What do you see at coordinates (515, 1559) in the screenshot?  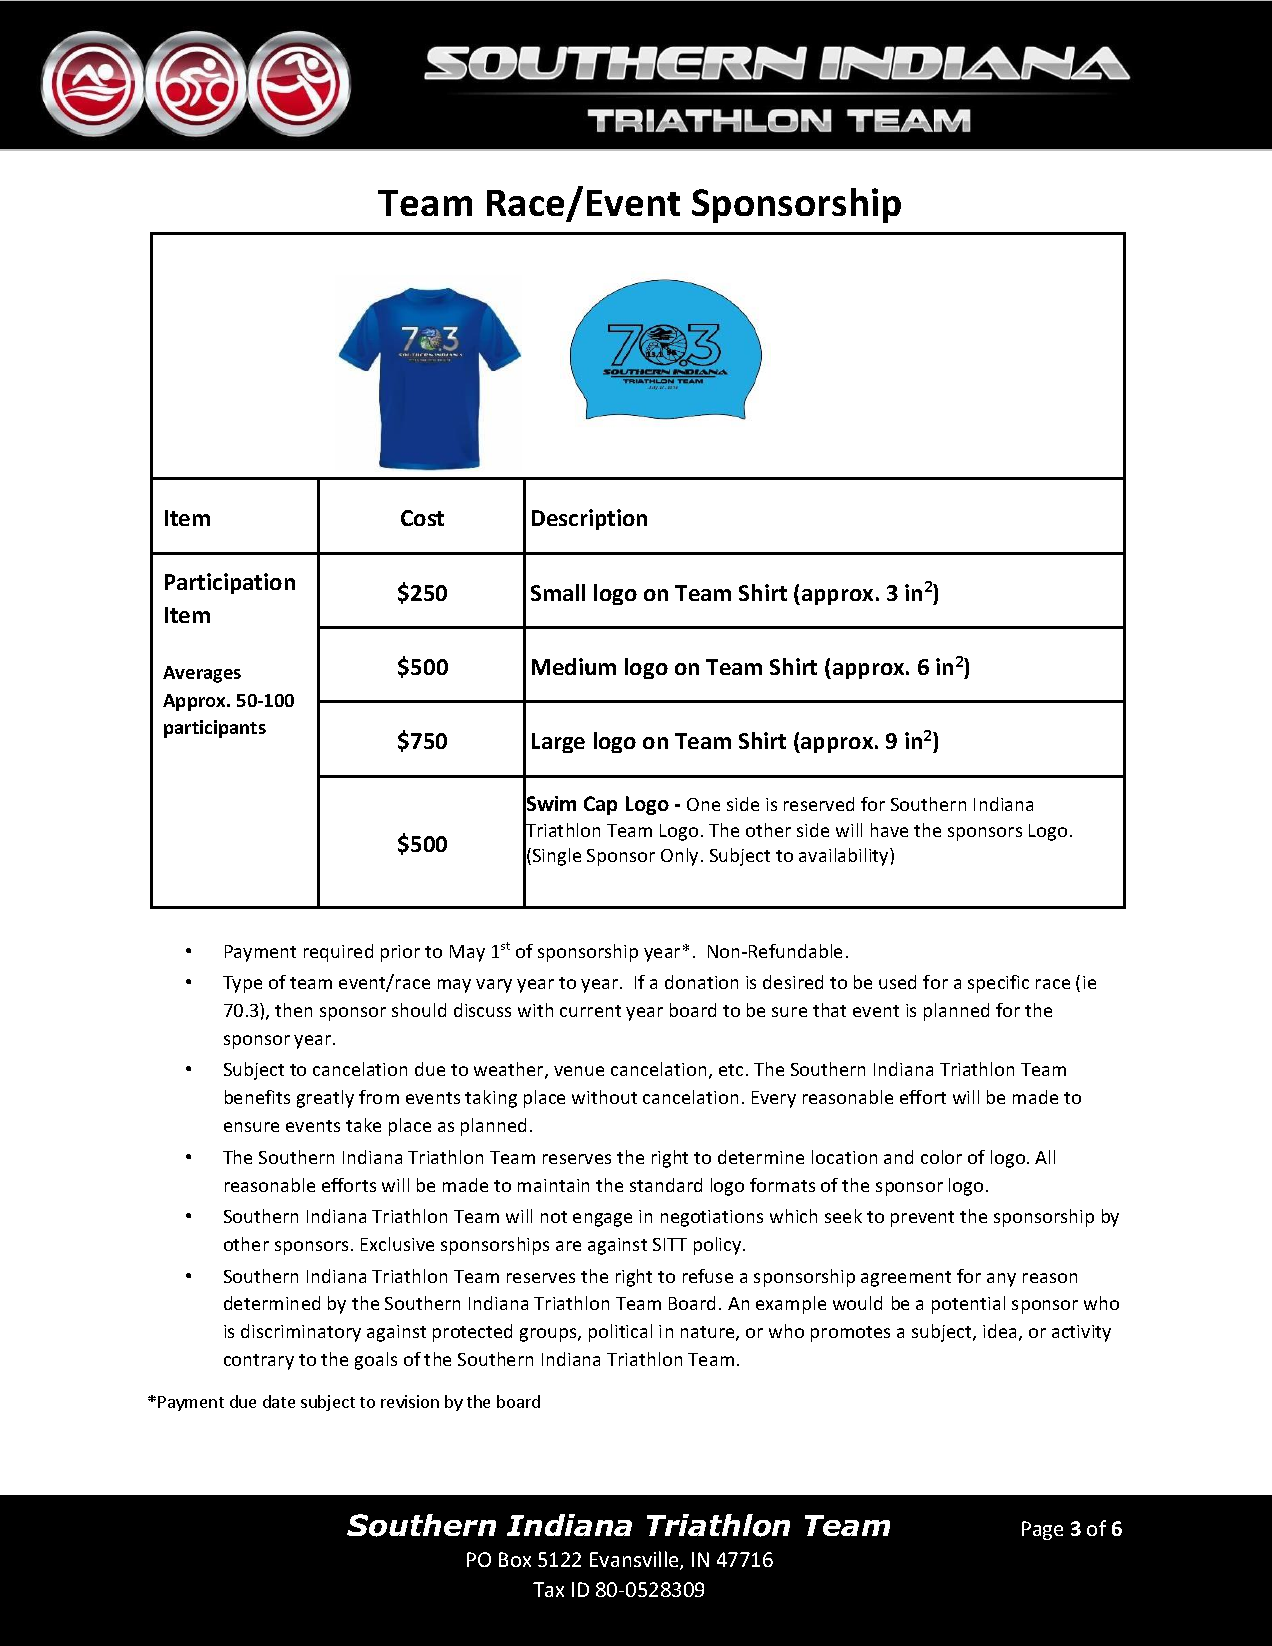 I see `Box` at bounding box center [515, 1559].
